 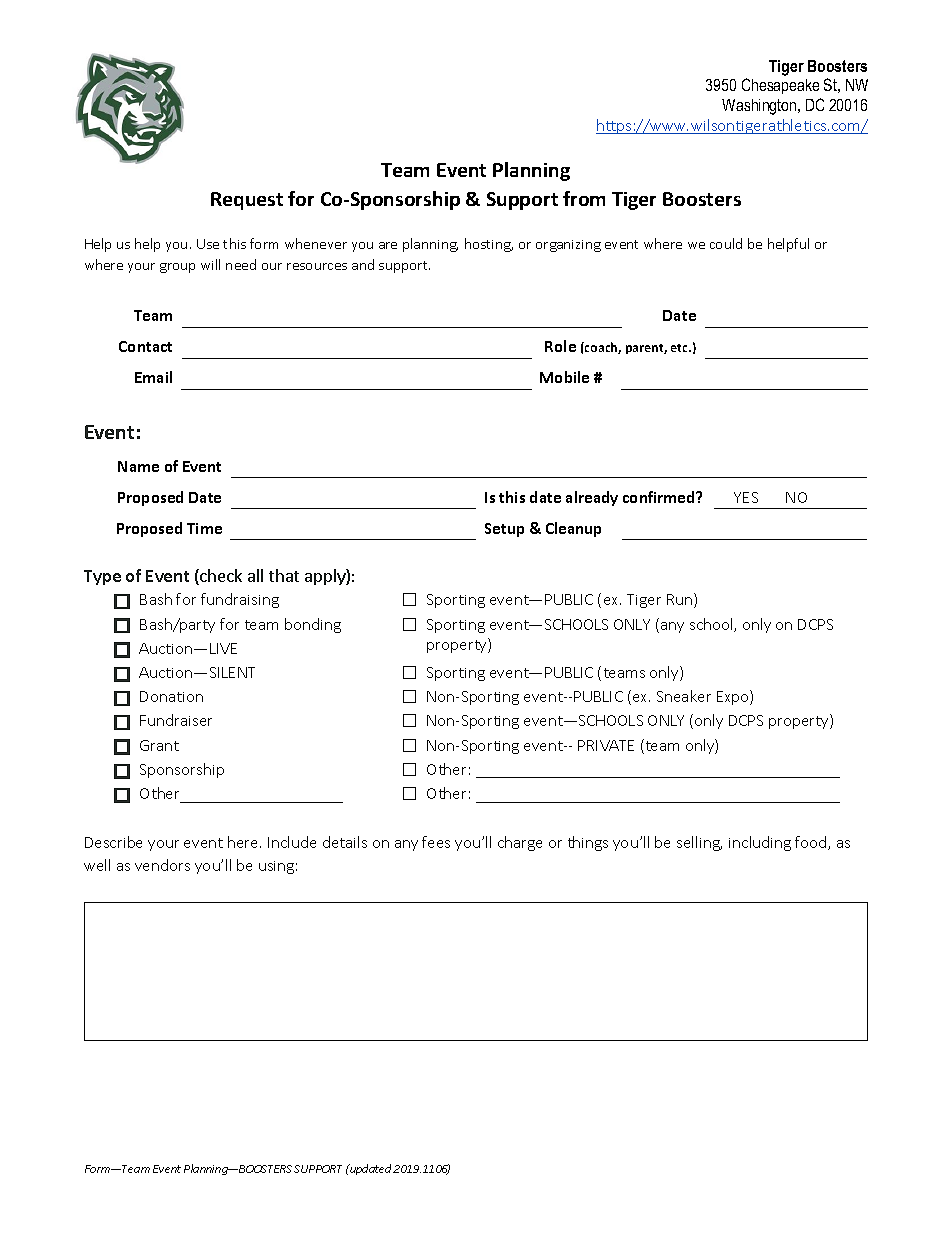 I want to click on fees, so click(x=436, y=842).
